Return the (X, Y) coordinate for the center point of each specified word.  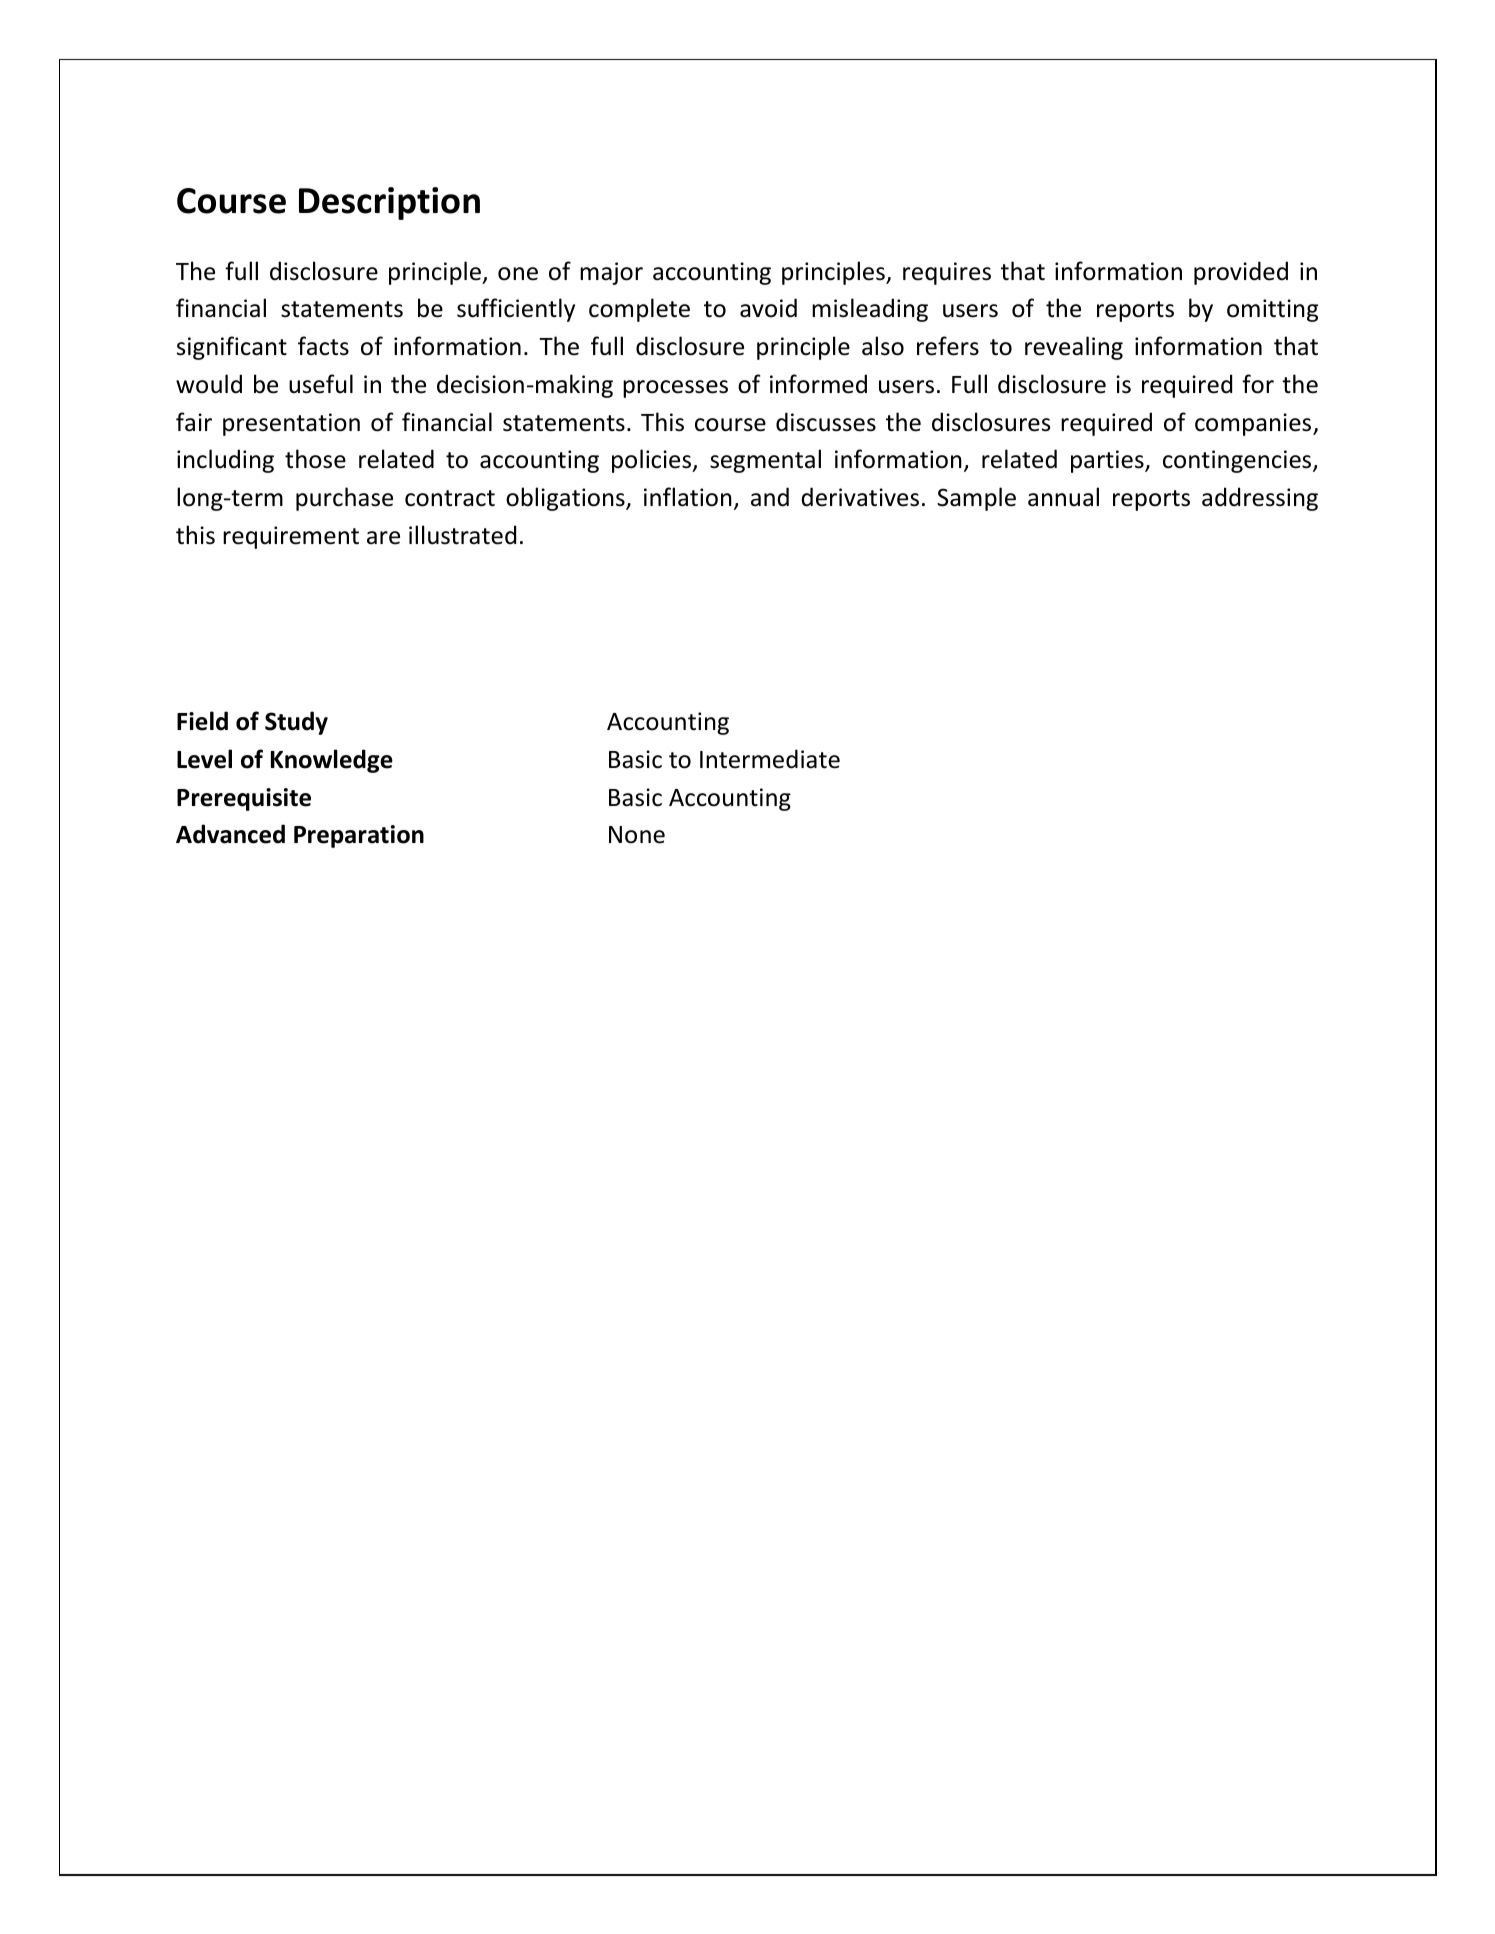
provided (1241, 273)
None (637, 835)
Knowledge (332, 761)
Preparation (359, 836)
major (611, 273)
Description (389, 203)
